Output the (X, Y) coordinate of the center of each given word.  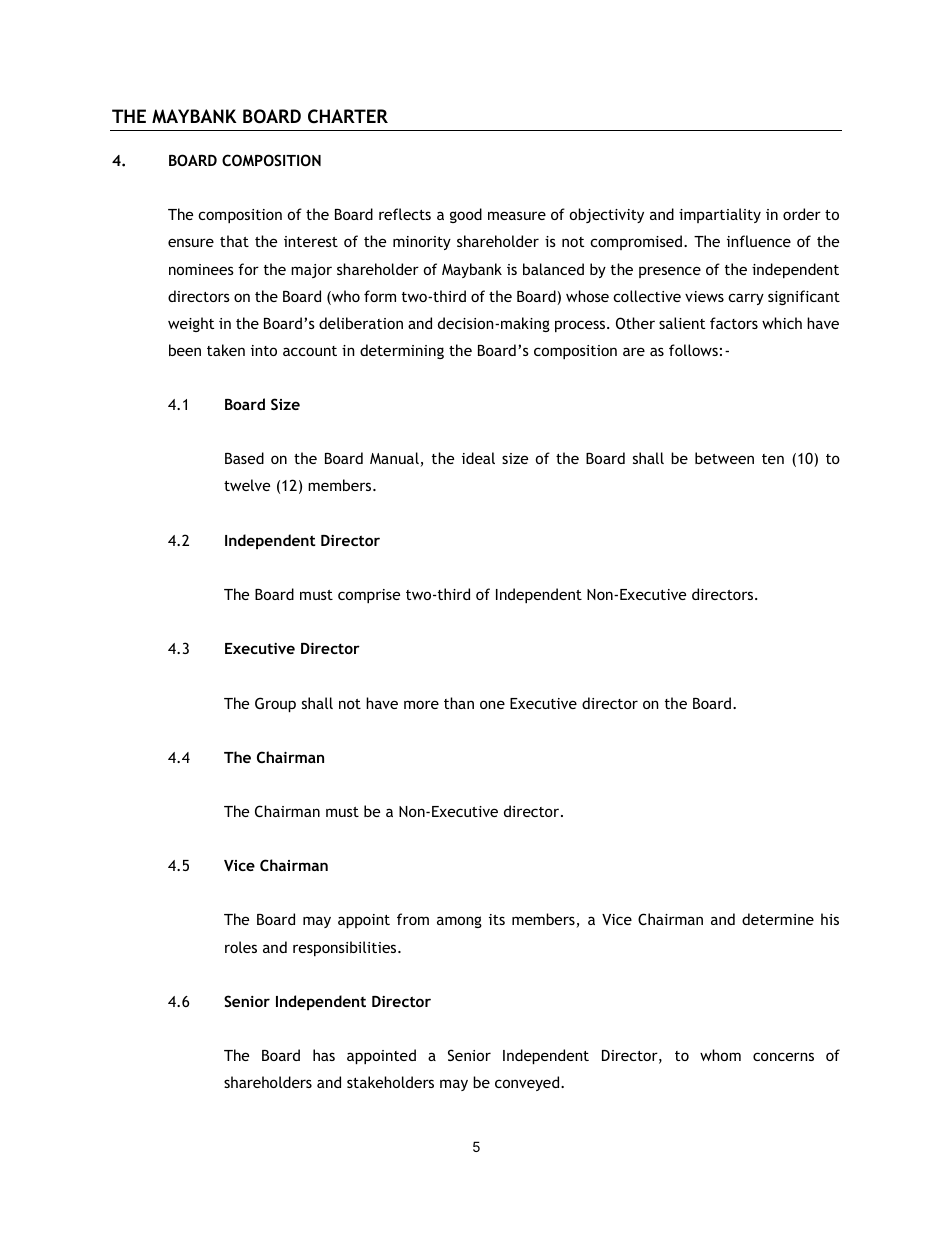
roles (241, 947)
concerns (783, 1056)
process (581, 326)
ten (773, 459)
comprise (369, 596)
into (264, 350)
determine (778, 919)
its (497, 919)
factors (734, 323)
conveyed (528, 1083)
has (324, 1055)
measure (517, 215)
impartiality (720, 215)
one (492, 704)
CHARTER (348, 116)
